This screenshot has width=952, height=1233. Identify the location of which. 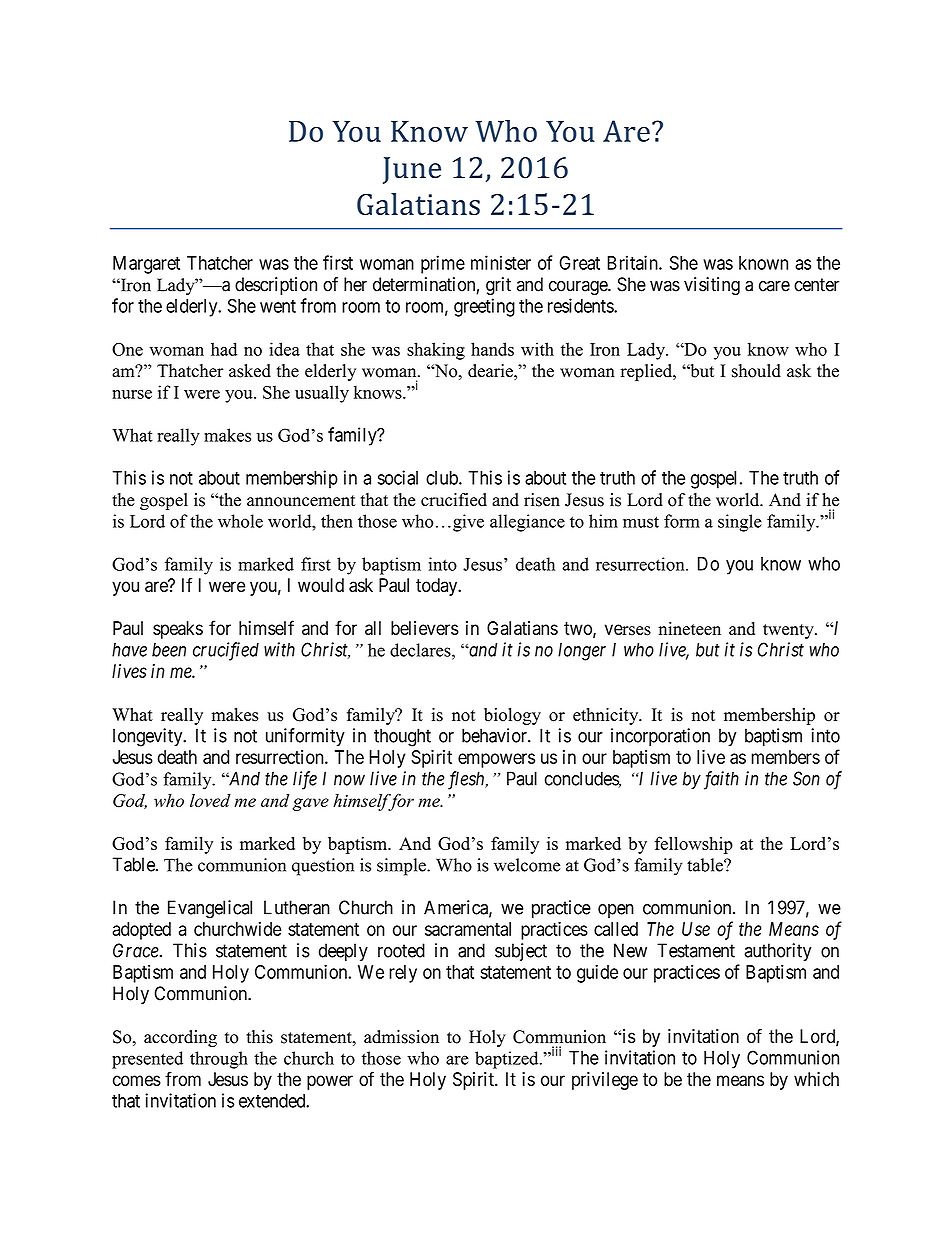
(816, 1079).
